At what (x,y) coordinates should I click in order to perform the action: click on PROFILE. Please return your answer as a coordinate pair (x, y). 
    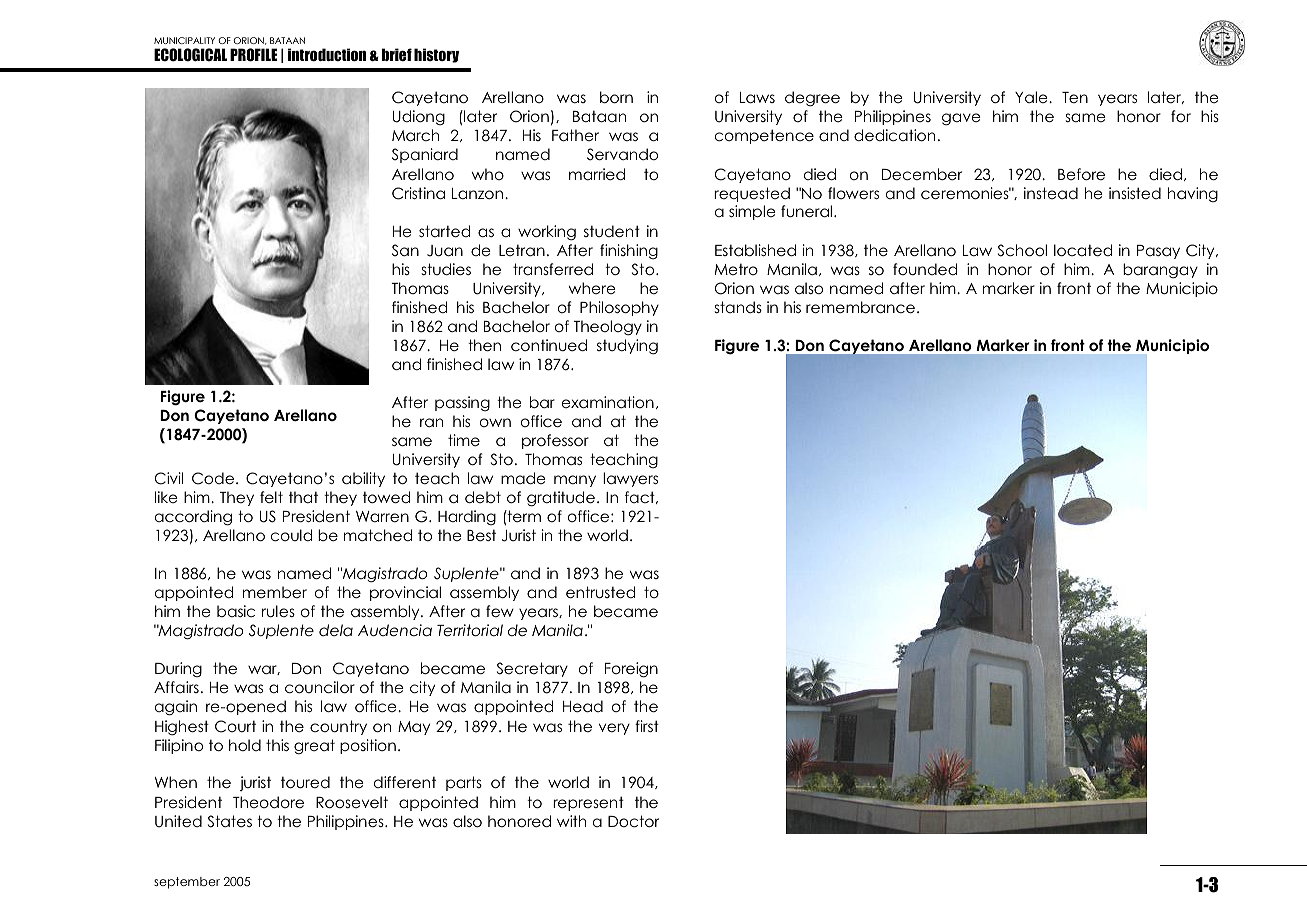
    Looking at the image, I should click on (253, 55).
